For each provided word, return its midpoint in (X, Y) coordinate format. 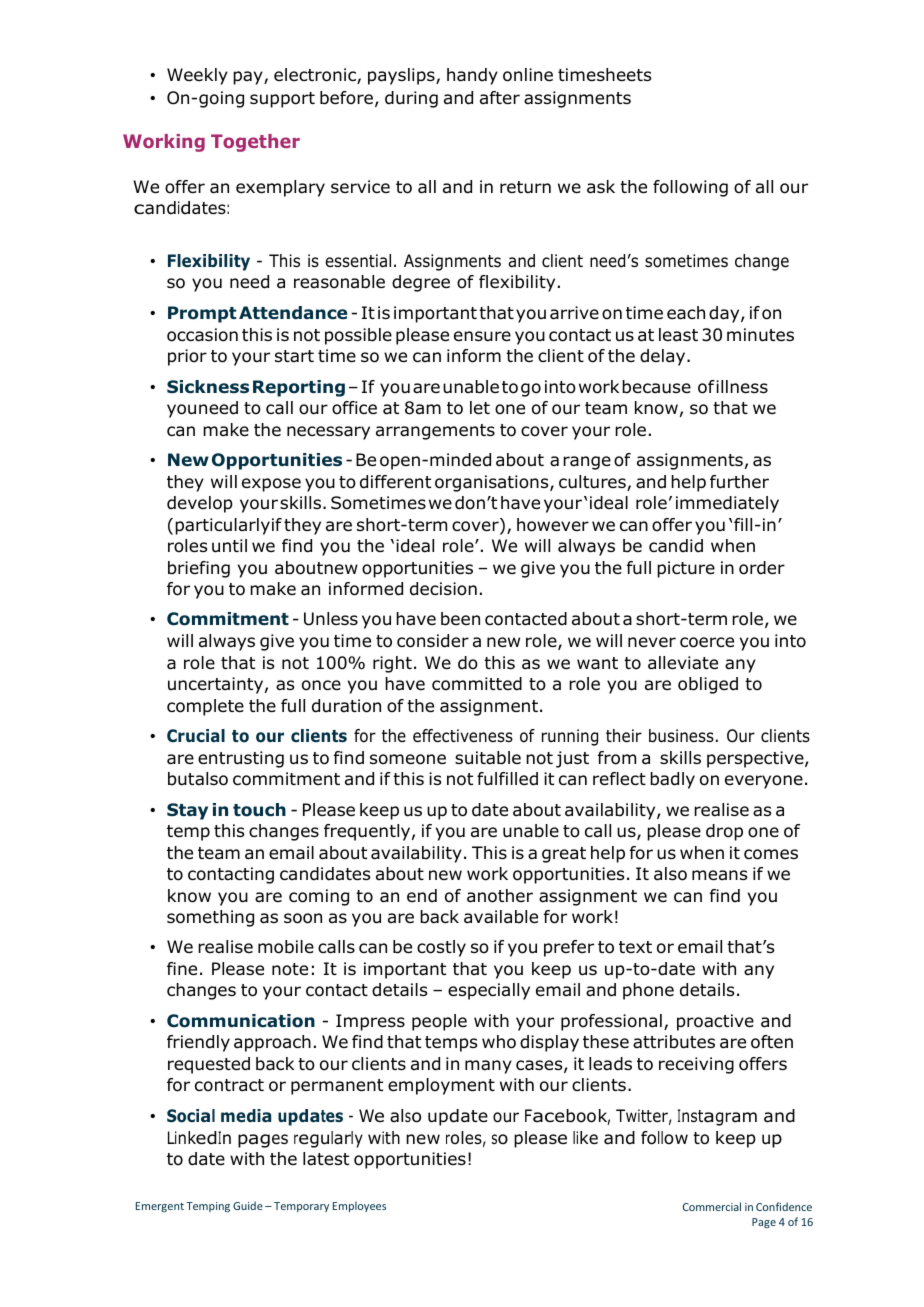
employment (441, 1086)
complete (205, 707)
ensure (482, 336)
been (460, 619)
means (719, 875)
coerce (707, 642)
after (500, 98)
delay (664, 357)
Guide (248, 1205)
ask (601, 187)
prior (187, 357)
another (500, 896)
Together (255, 143)
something (210, 918)
